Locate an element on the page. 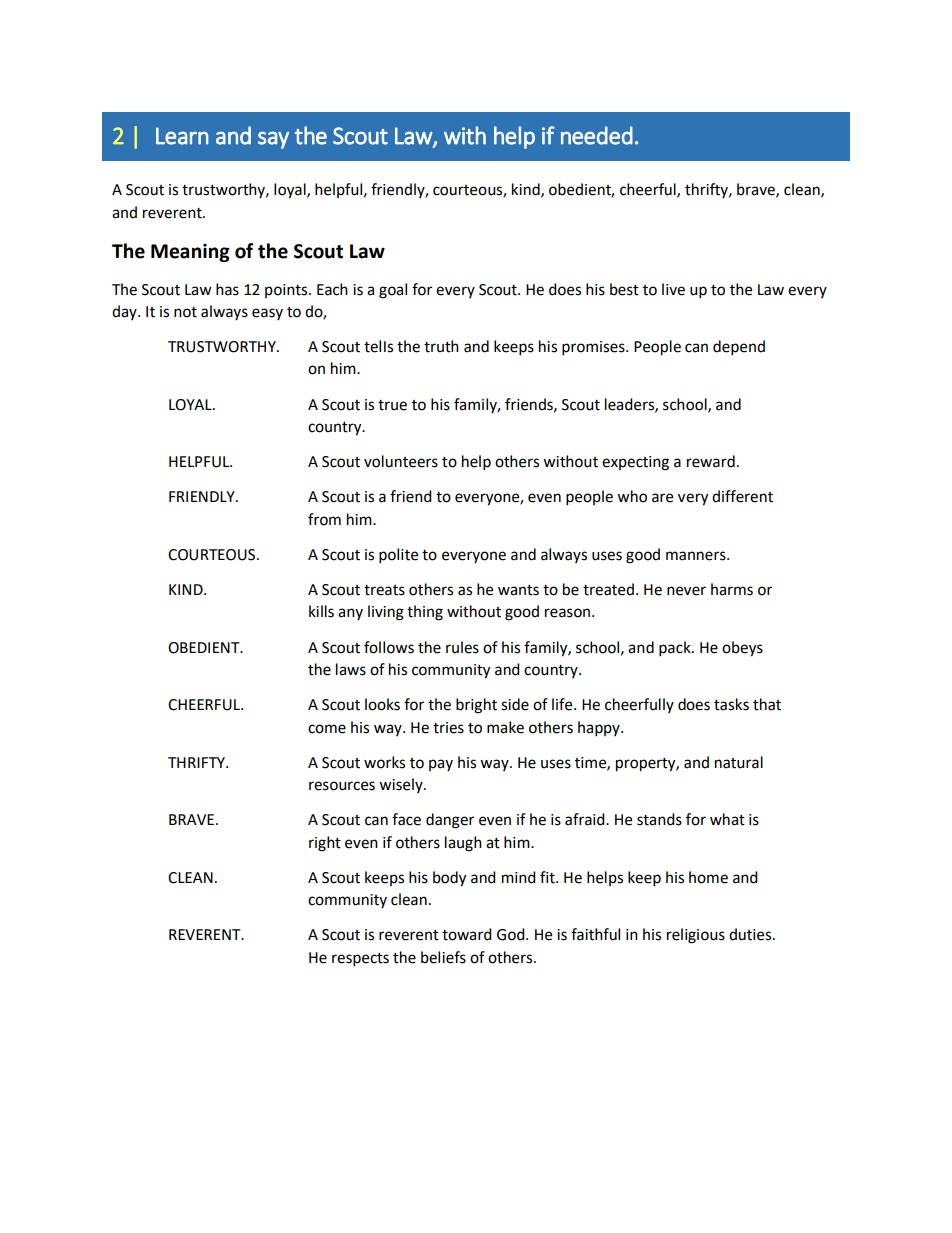 This page has height=1233, width=952. respects is located at coordinates (360, 960).
